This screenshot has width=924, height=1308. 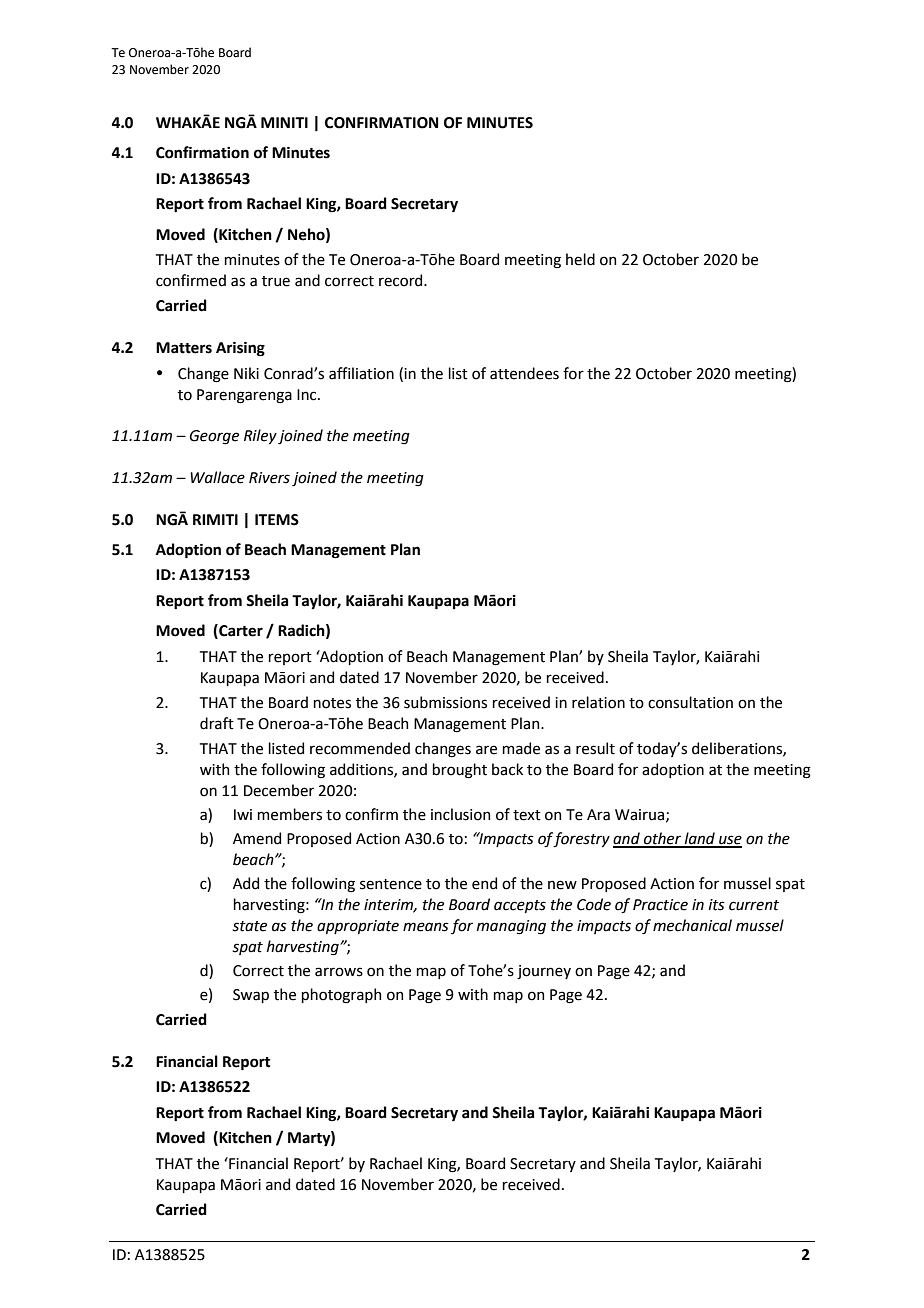 What do you see at coordinates (690, 702) in the screenshot?
I see `consultation` at bounding box center [690, 702].
